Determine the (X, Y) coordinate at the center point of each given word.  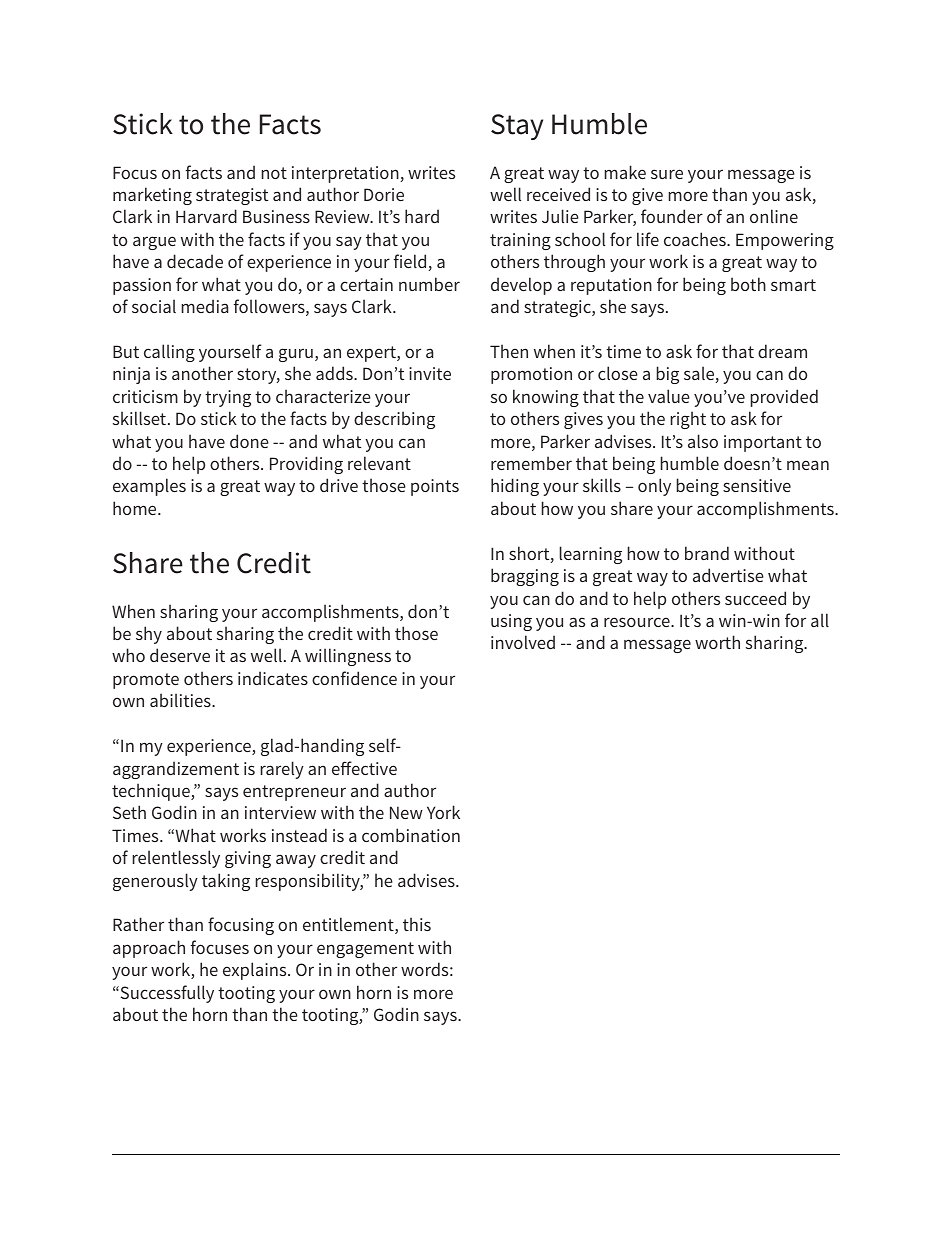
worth (717, 642)
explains (256, 971)
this (417, 924)
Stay (517, 127)
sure (667, 174)
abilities (181, 700)
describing (394, 420)
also (703, 441)
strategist (232, 196)
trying (228, 398)
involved (523, 642)
